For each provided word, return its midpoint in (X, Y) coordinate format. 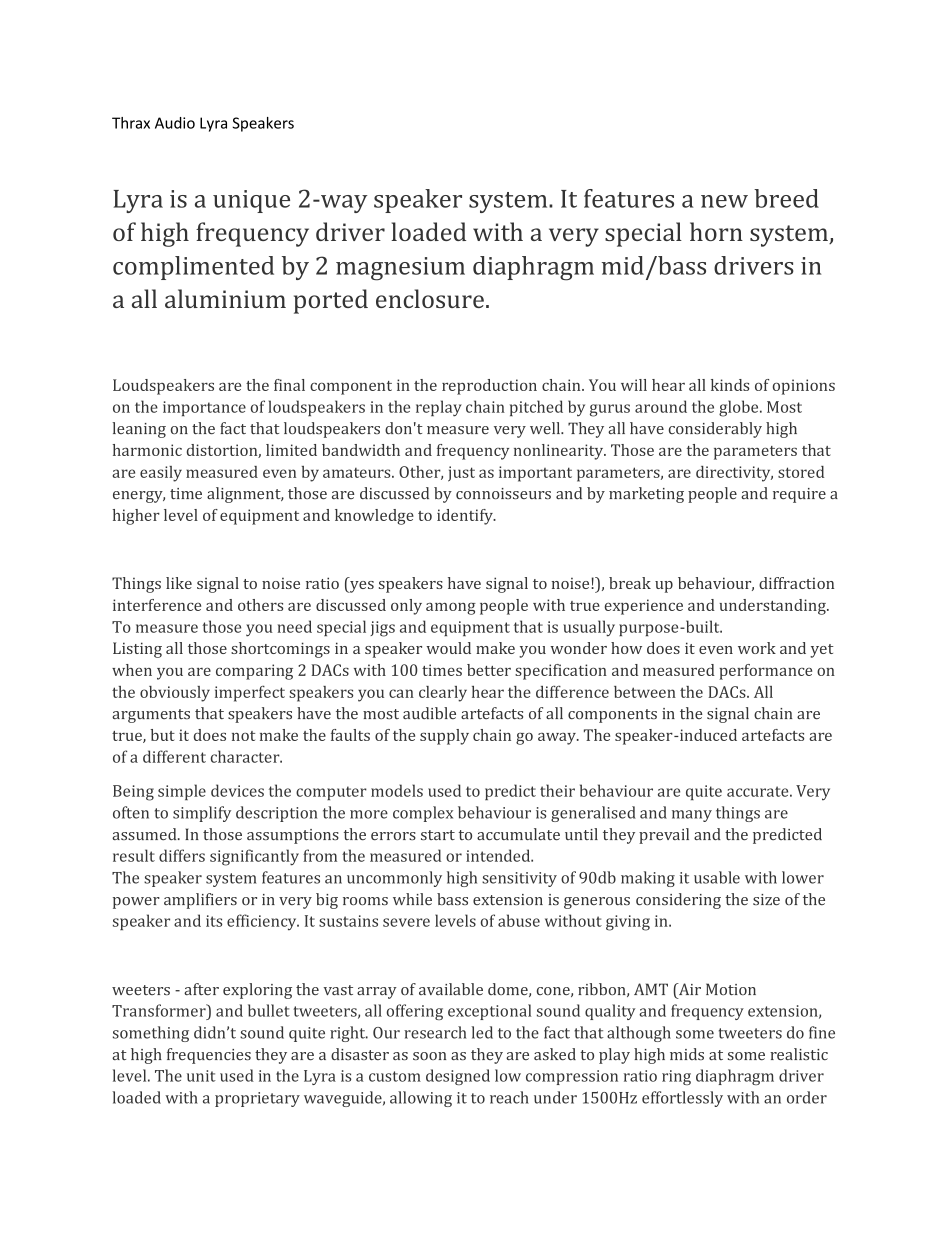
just (461, 474)
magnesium (400, 269)
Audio (175, 123)
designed (458, 1077)
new (724, 201)
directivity (734, 474)
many (692, 816)
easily (161, 474)
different (174, 756)
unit (201, 1076)
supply (444, 737)
